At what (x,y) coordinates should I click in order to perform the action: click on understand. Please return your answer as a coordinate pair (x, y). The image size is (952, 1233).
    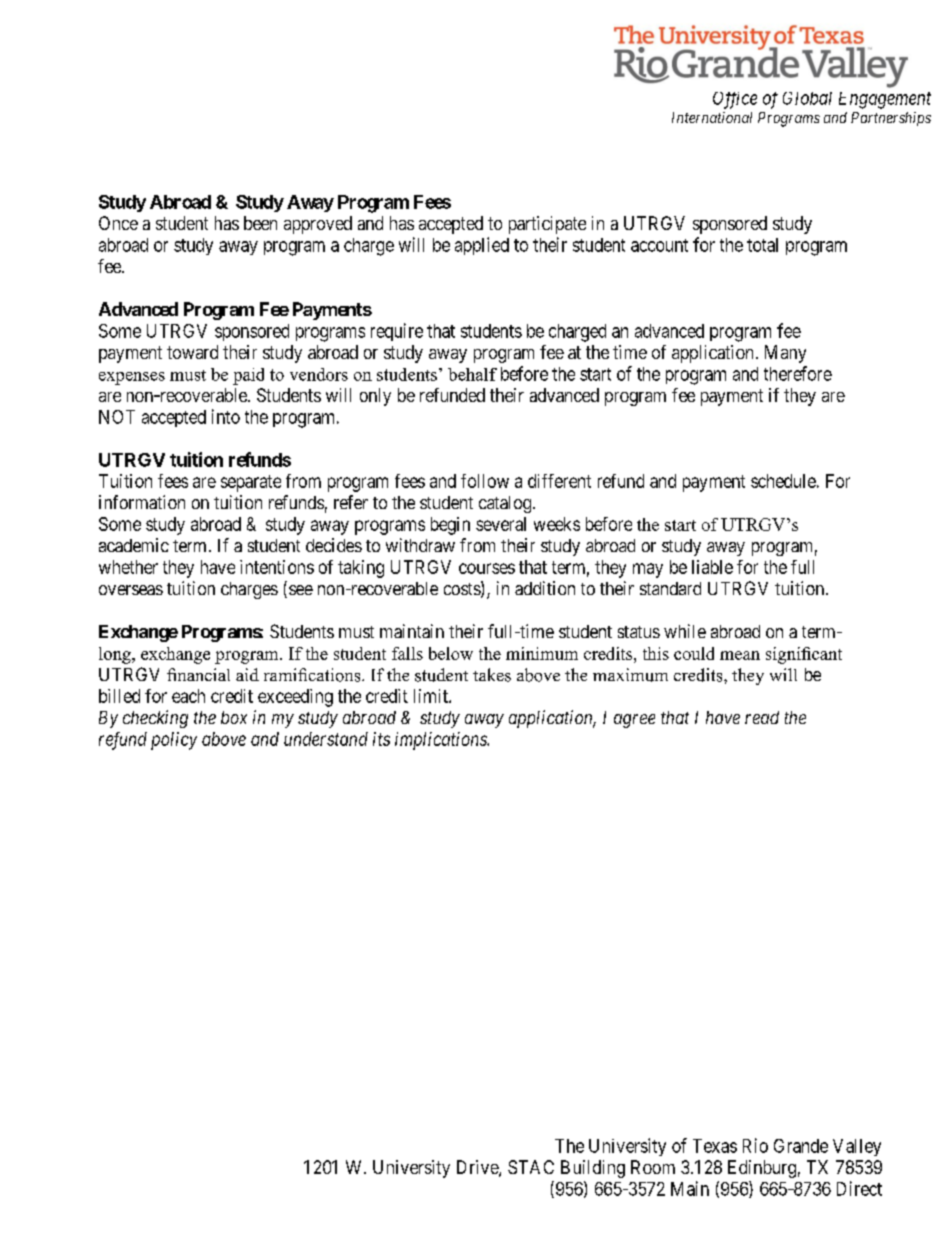
    Looking at the image, I should click on (326, 739).
